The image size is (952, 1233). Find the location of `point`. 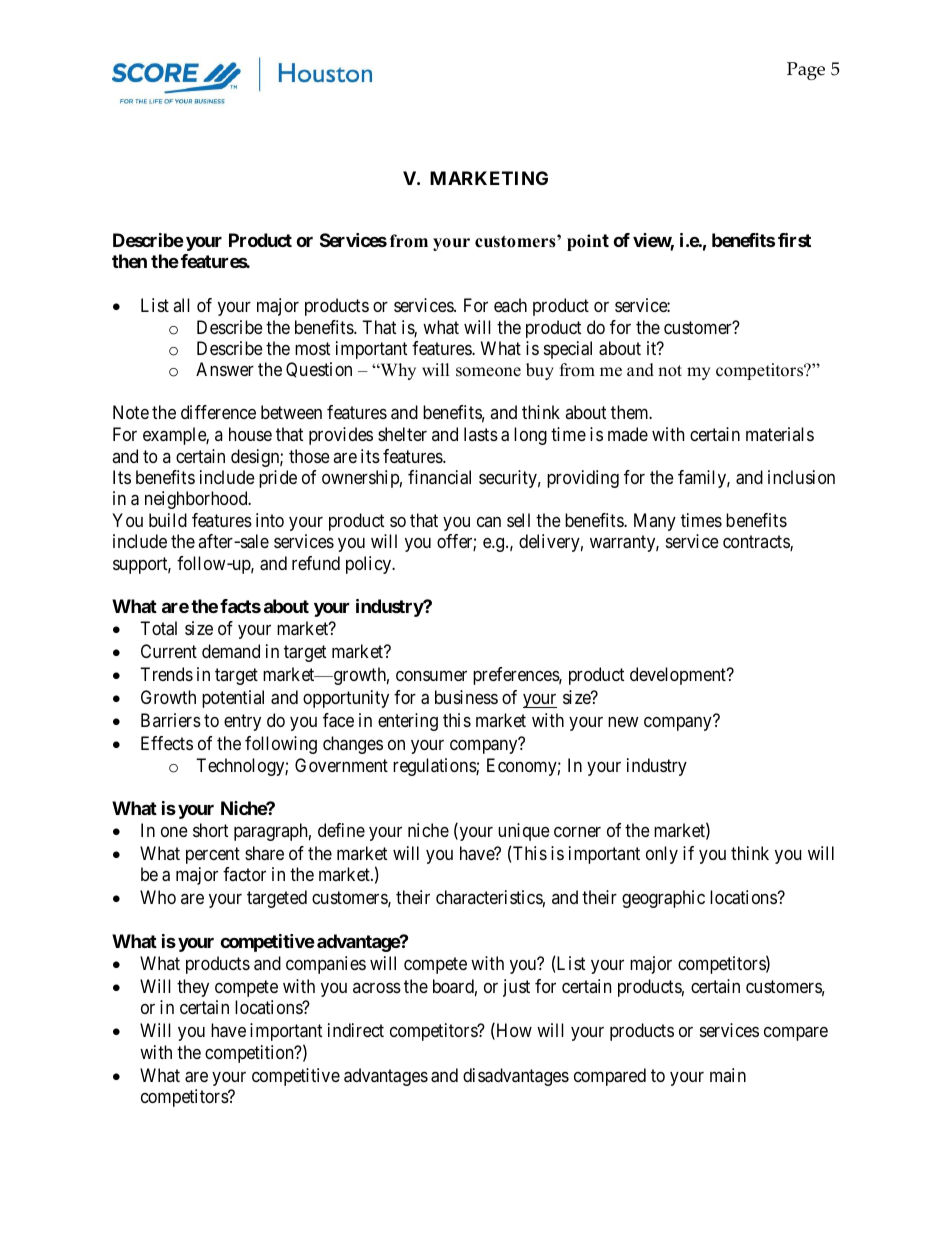

point is located at coordinates (588, 242).
